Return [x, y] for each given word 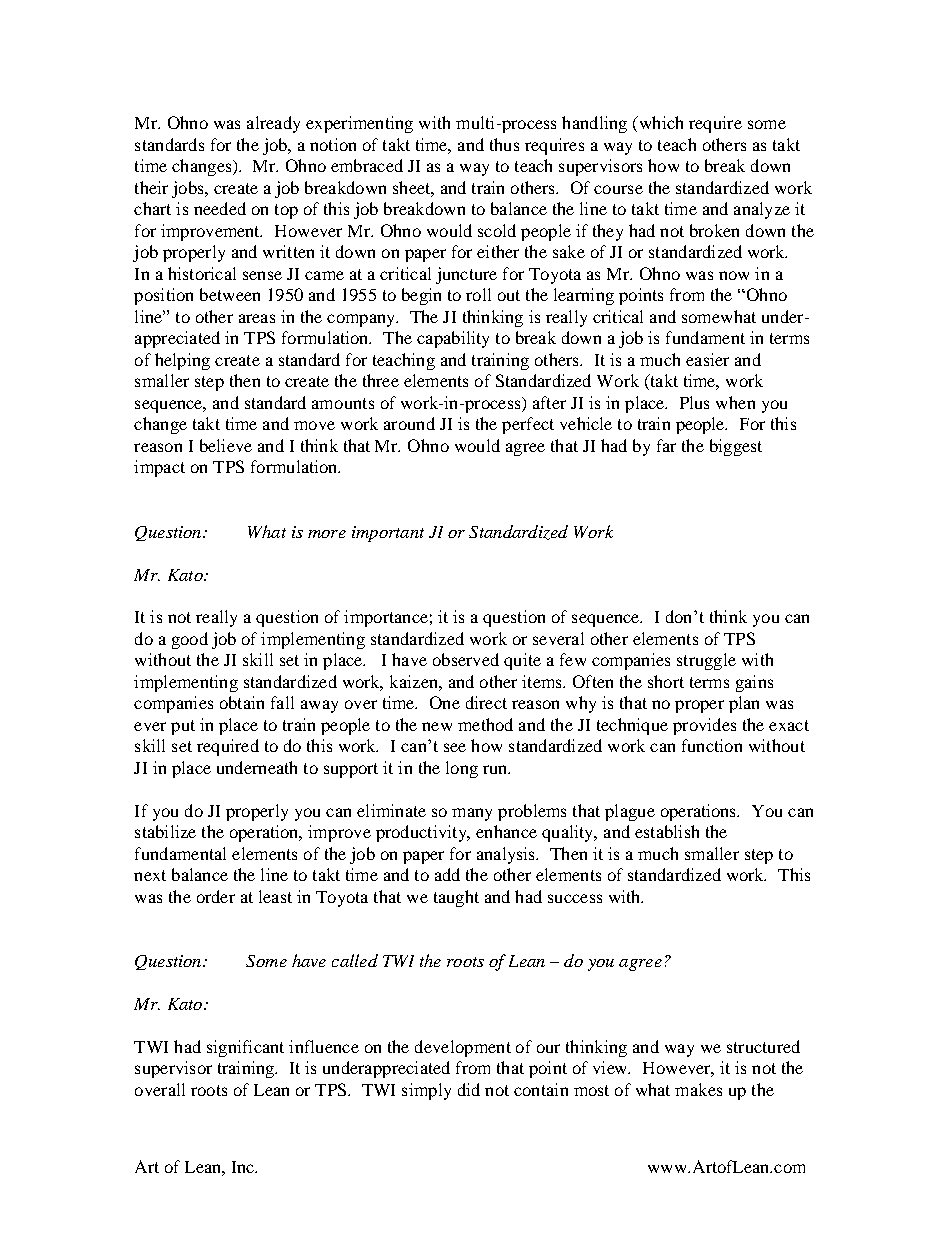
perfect [528, 425]
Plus [694, 402]
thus [504, 144]
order [216, 896]
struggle [706, 661]
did [469, 1089]
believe [226, 445]
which [660, 122]
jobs [189, 189]
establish [667, 831]
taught [456, 898]
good [190, 640]
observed [466, 659]
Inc [244, 1167]
